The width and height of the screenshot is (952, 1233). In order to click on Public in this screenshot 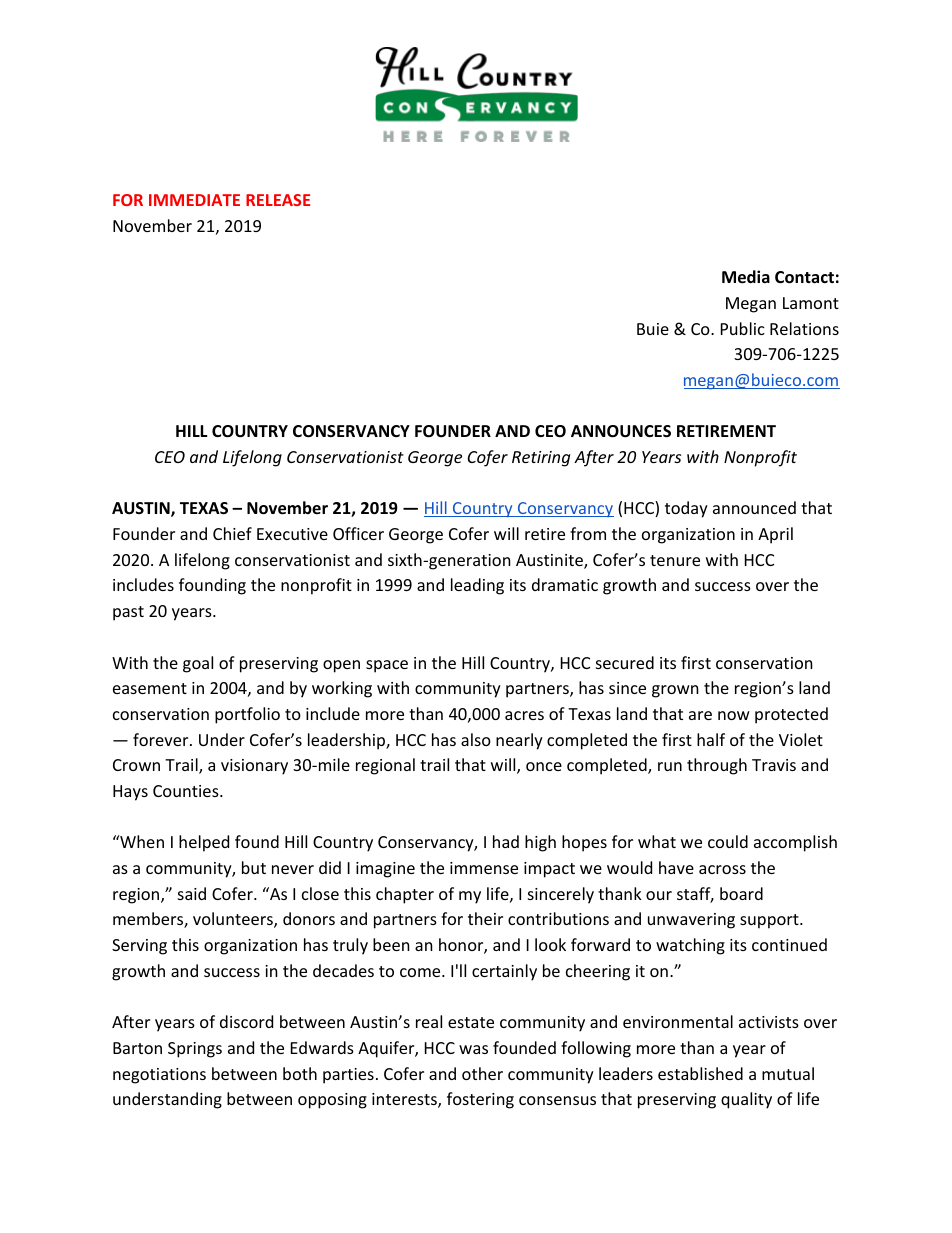, I will do `click(743, 328)`.
